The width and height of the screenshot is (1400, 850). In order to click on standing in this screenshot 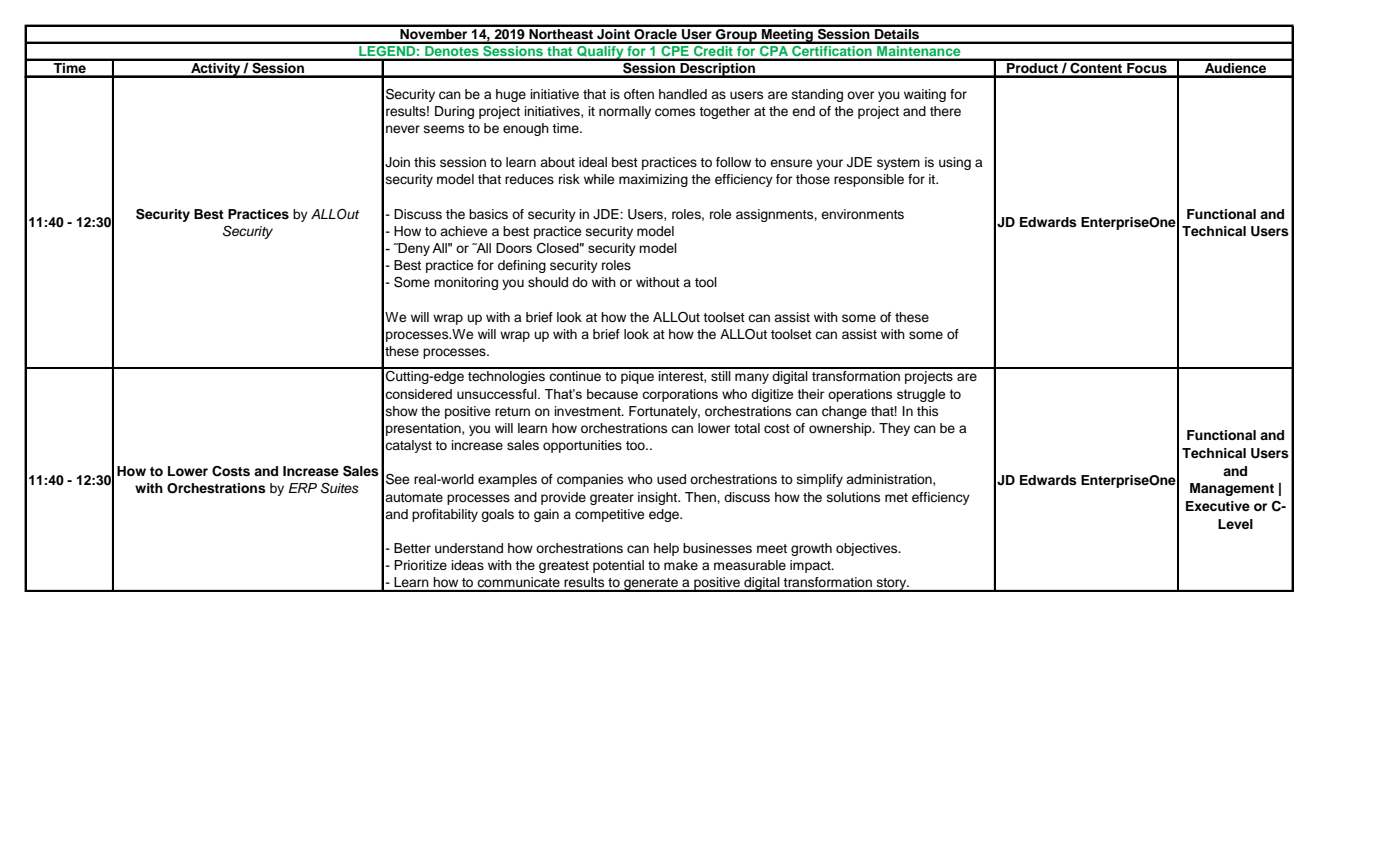, I will do `click(817, 95)`.
